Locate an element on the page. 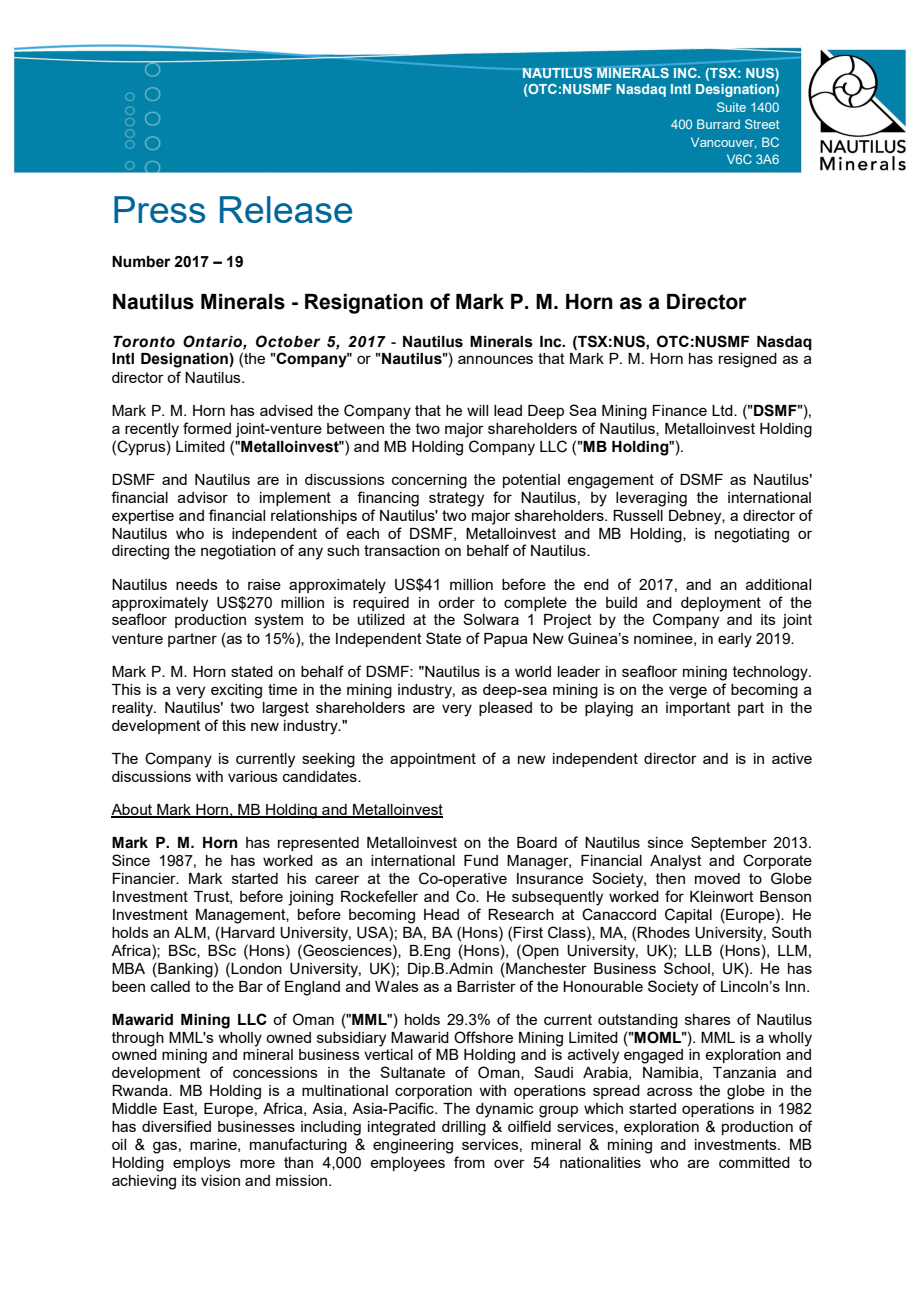 Image resolution: width=924 pixels, height=1308 pixels. Release is located at coordinates (286, 209).
